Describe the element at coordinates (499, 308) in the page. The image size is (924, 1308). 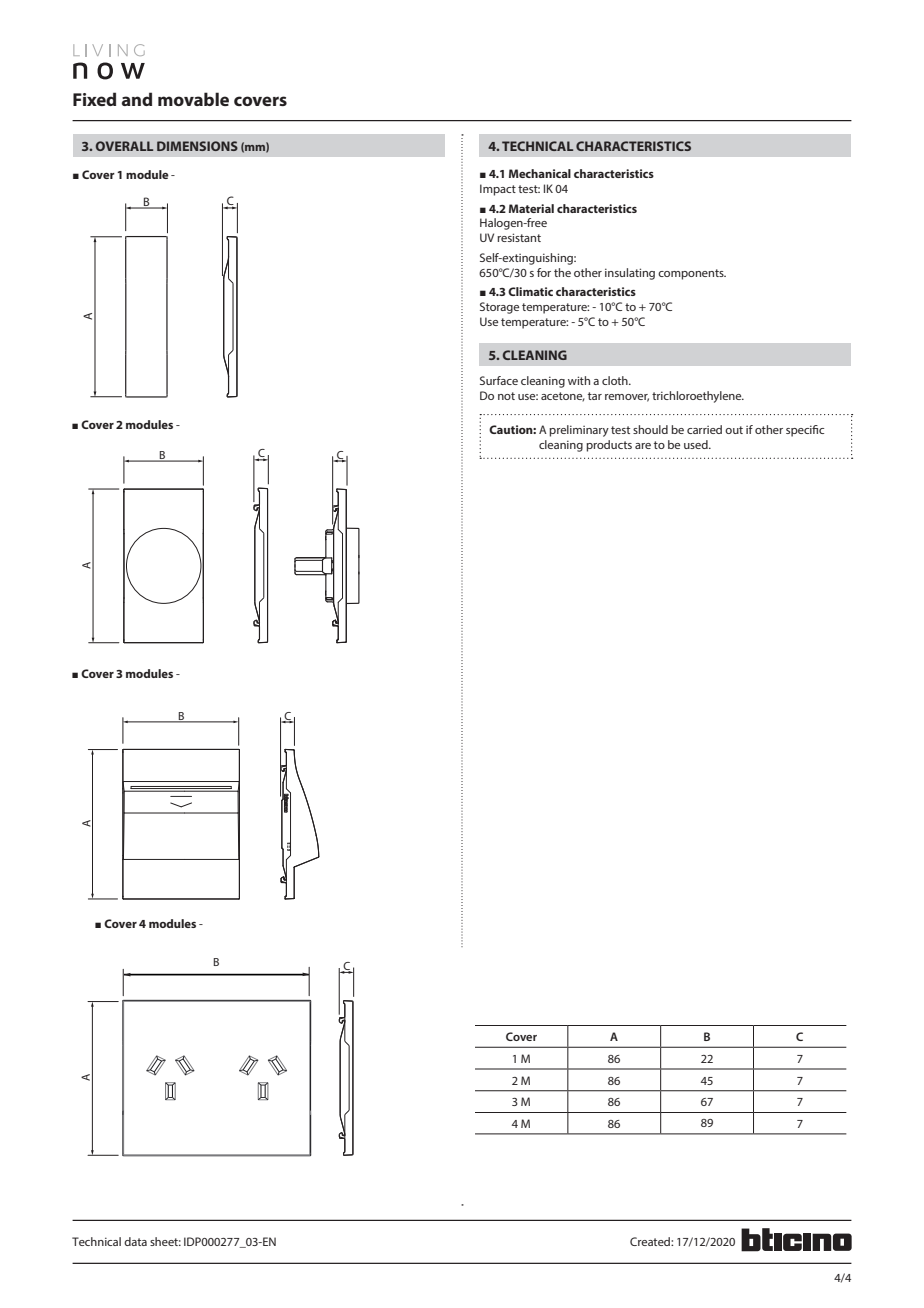
I see `Storage` at that location.
